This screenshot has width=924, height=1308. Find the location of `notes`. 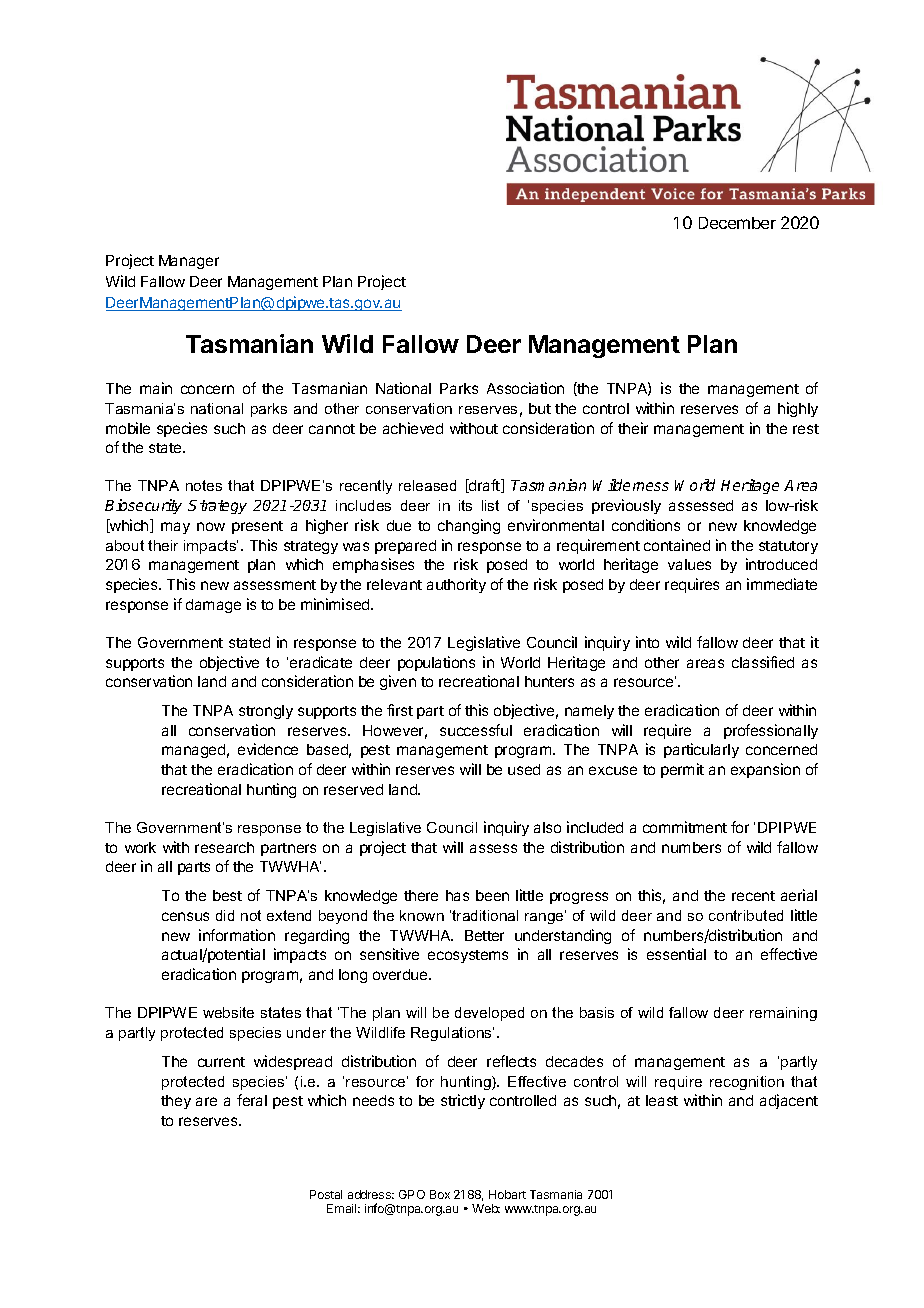

notes is located at coordinates (204, 485).
